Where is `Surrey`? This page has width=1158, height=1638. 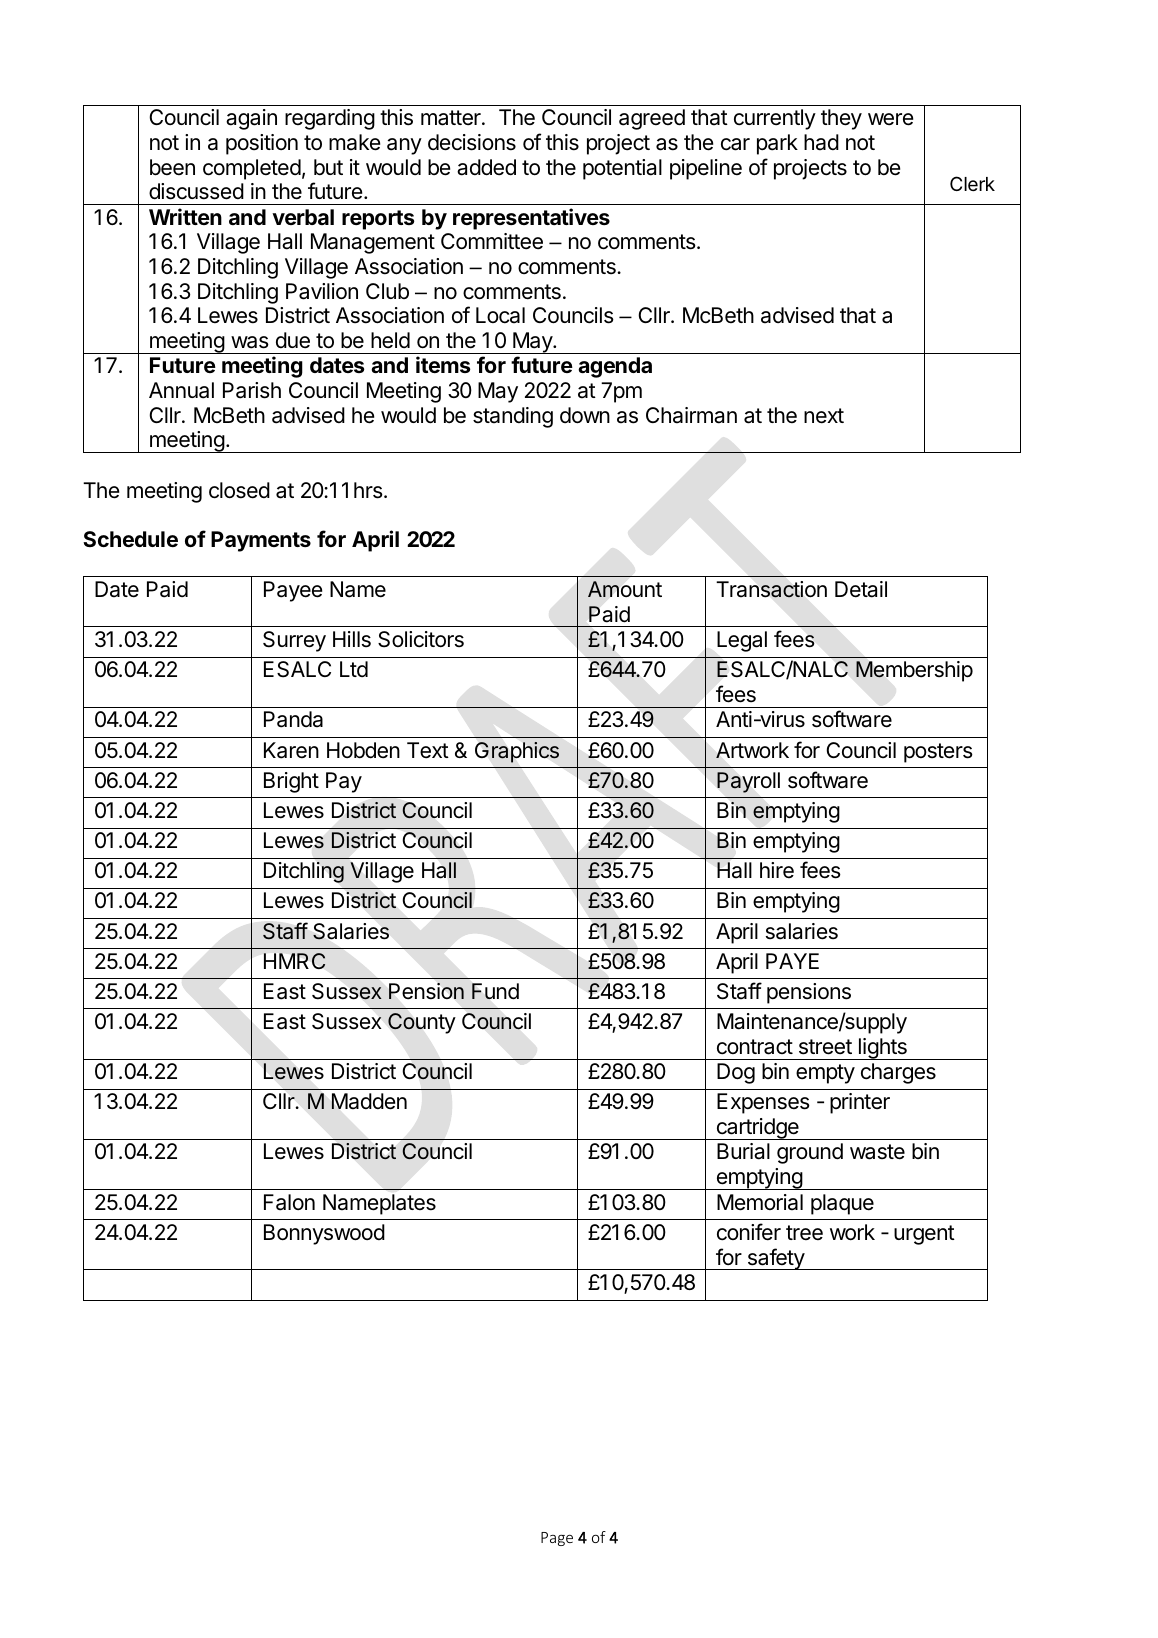
Surrey is located at coordinates (294, 641).
